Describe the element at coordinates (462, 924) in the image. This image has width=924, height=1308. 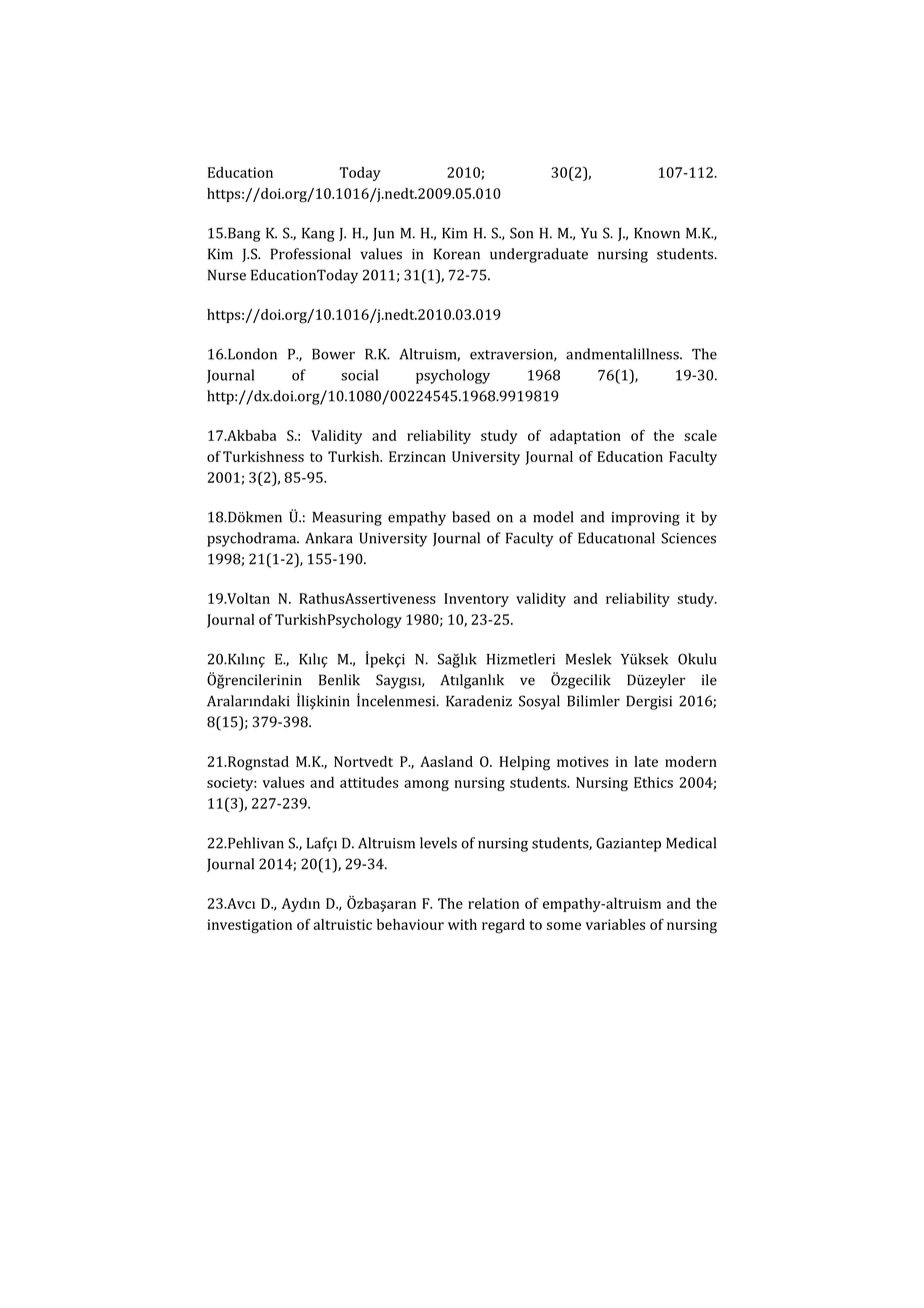
I see `with` at that location.
